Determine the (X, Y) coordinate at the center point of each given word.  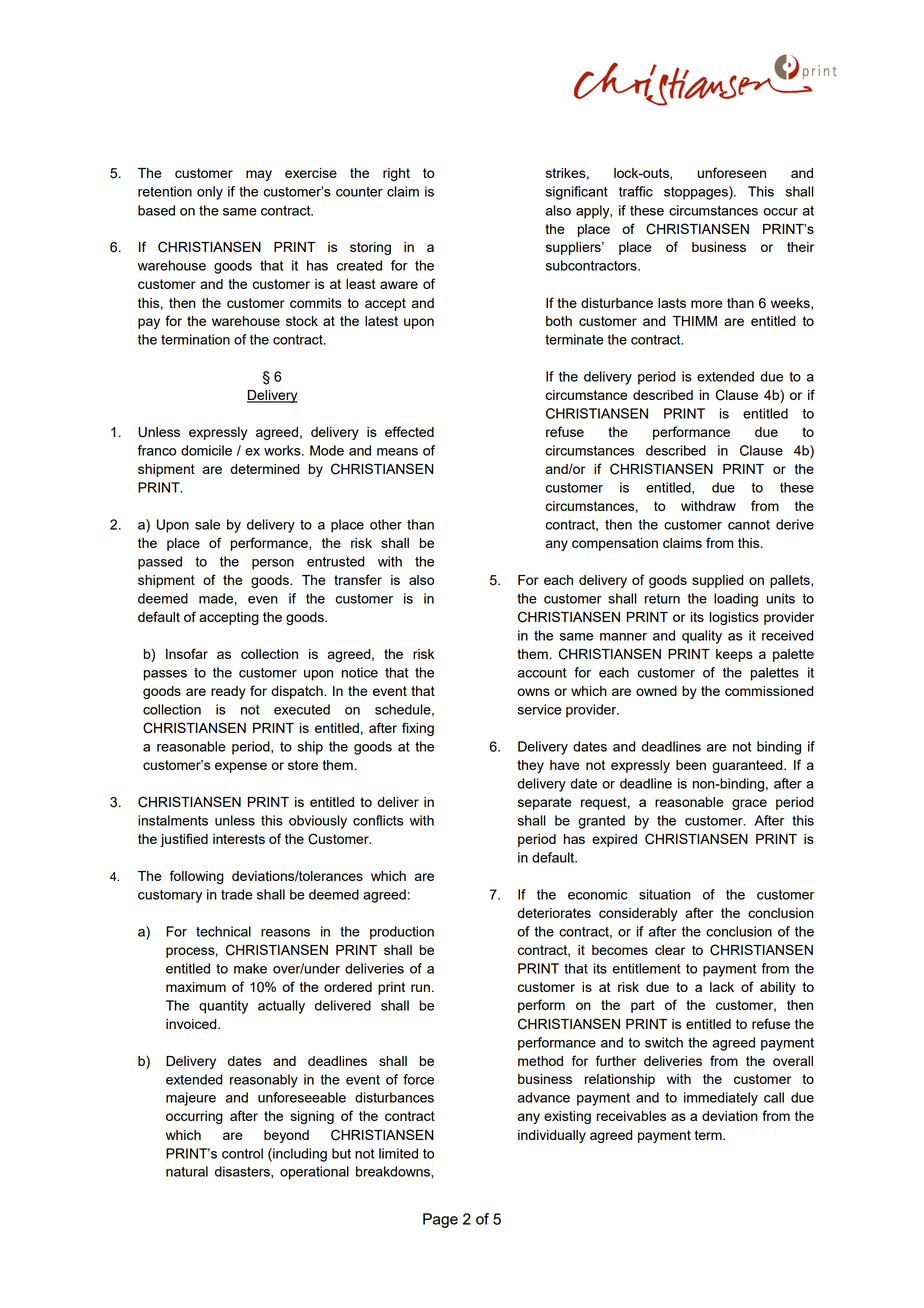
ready (228, 692)
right (396, 174)
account (541, 673)
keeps (734, 655)
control (242, 1153)
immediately (721, 1099)
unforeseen (731, 172)
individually (552, 1136)
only (210, 193)
